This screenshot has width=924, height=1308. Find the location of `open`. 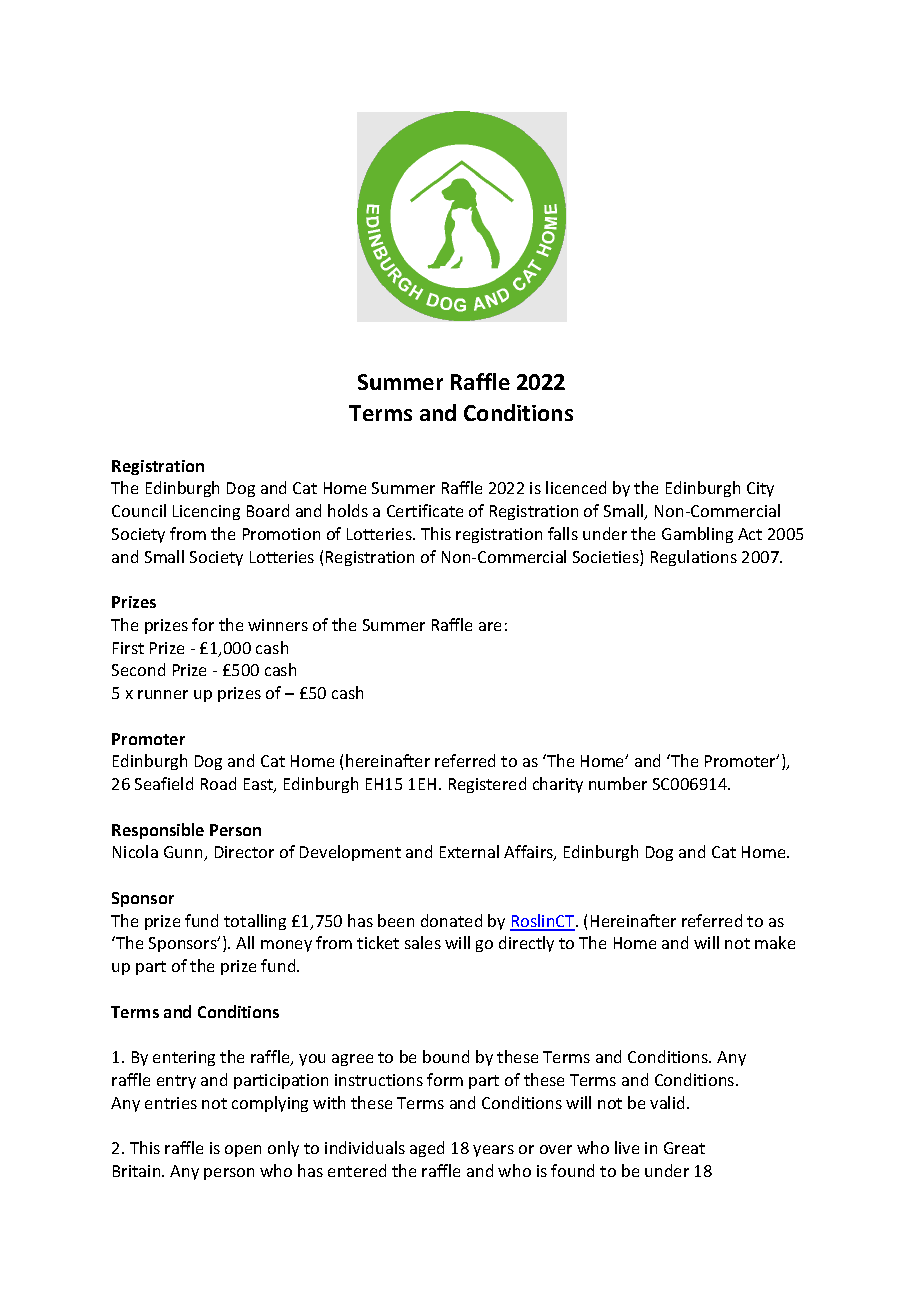

open is located at coordinates (243, 1151).
